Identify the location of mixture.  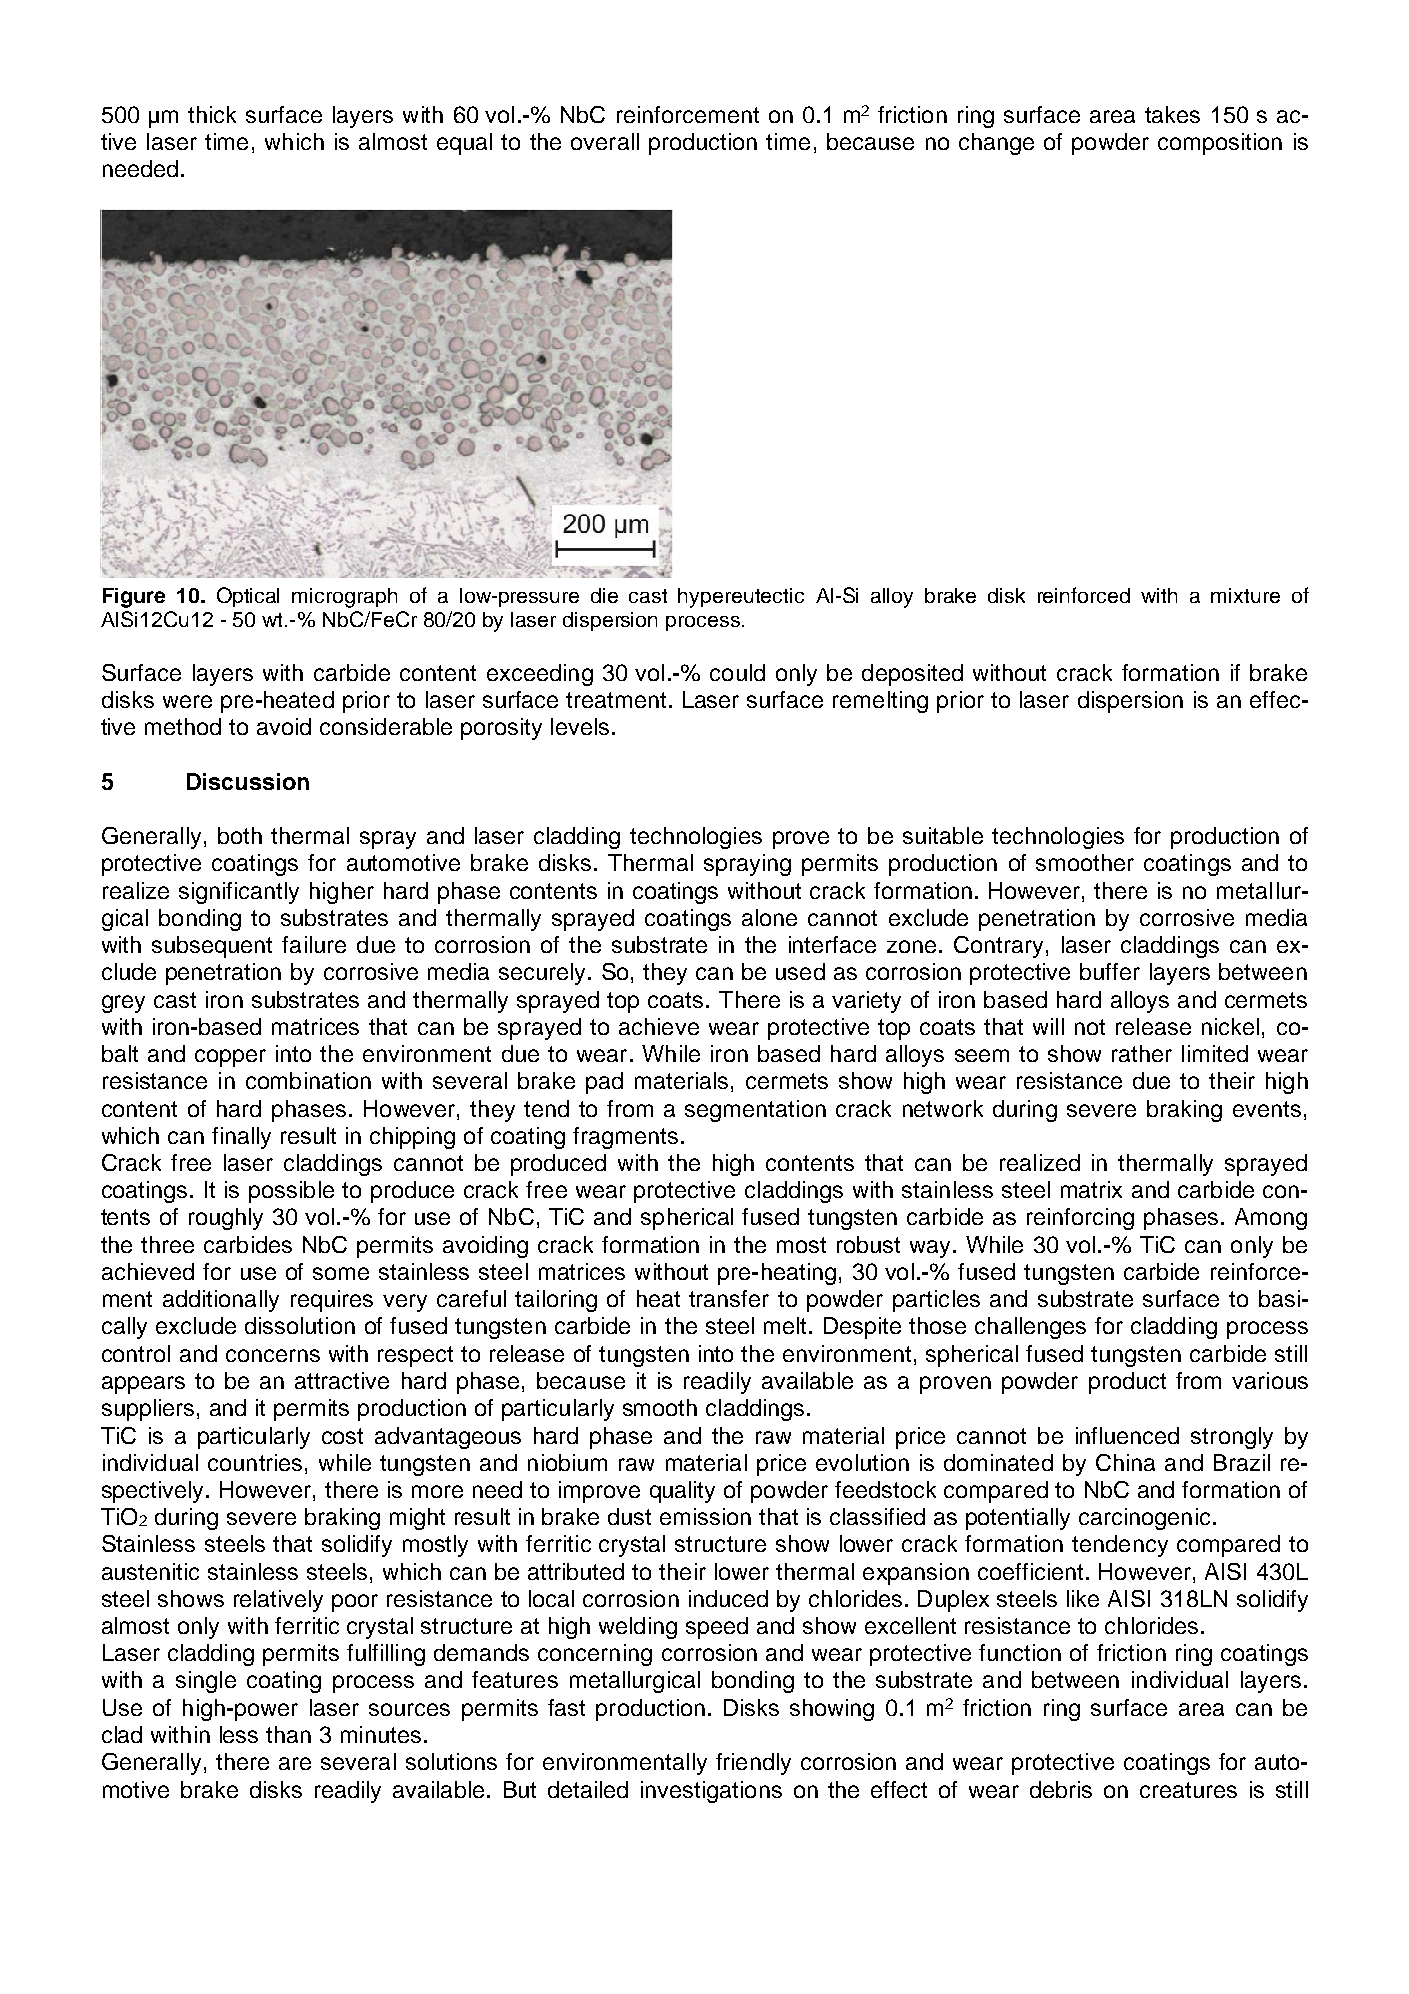
(1245, 595).
